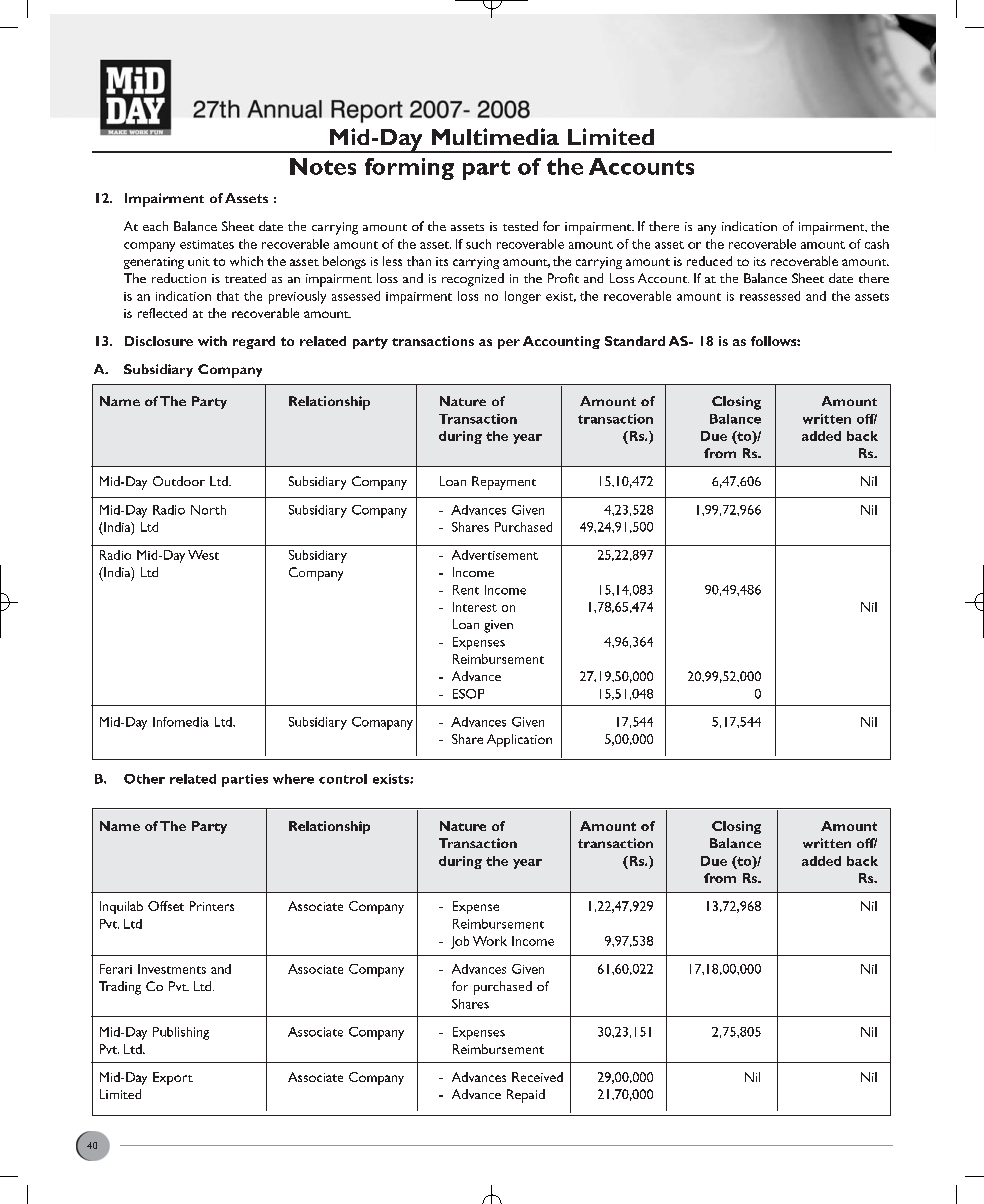 Image resolution: width=984 pixels, height=1204 pixels. I want to click on Export, so click(173, 1078).
